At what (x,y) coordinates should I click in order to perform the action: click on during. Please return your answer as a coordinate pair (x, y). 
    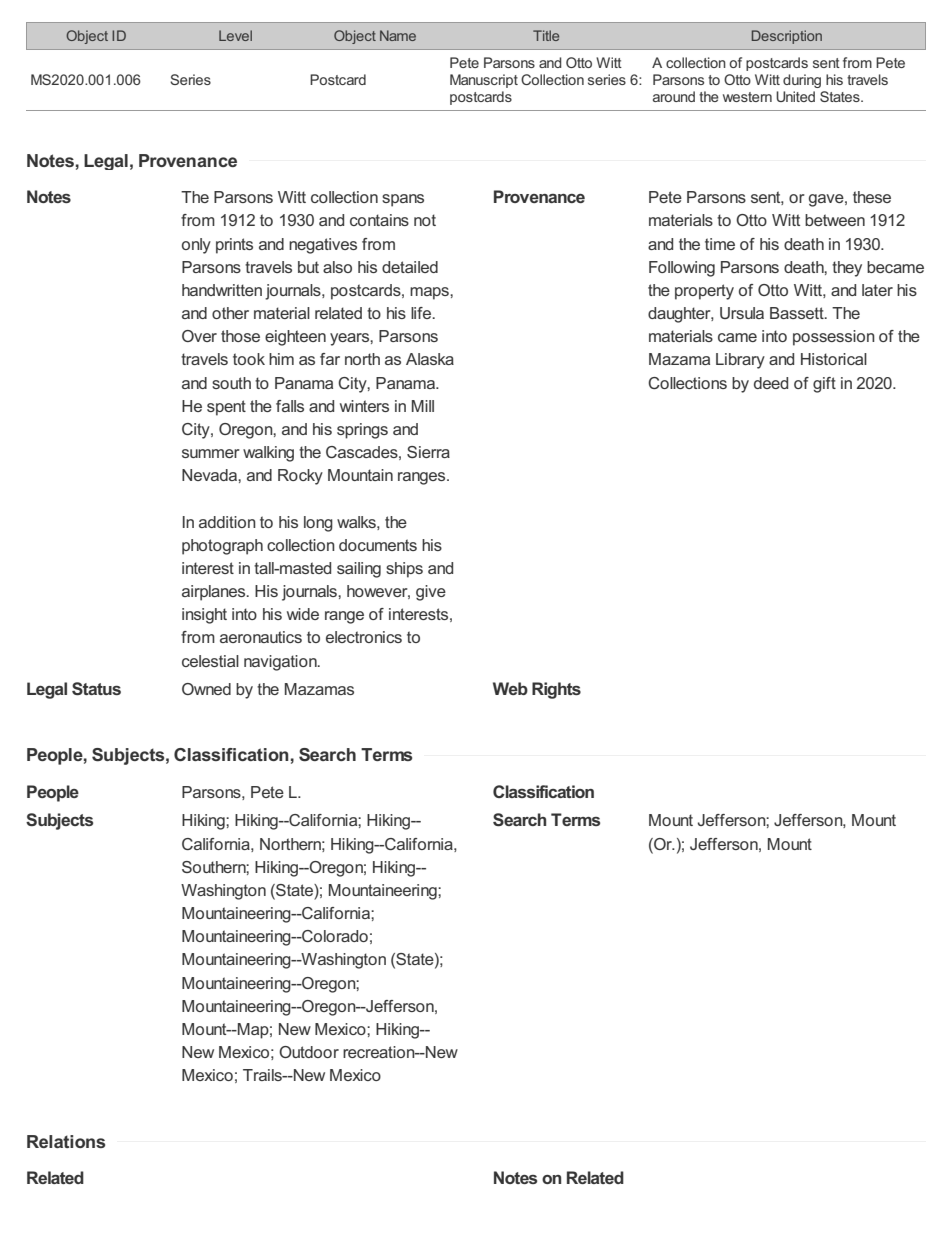
    Looking at the image, I should click on (802, 81).
